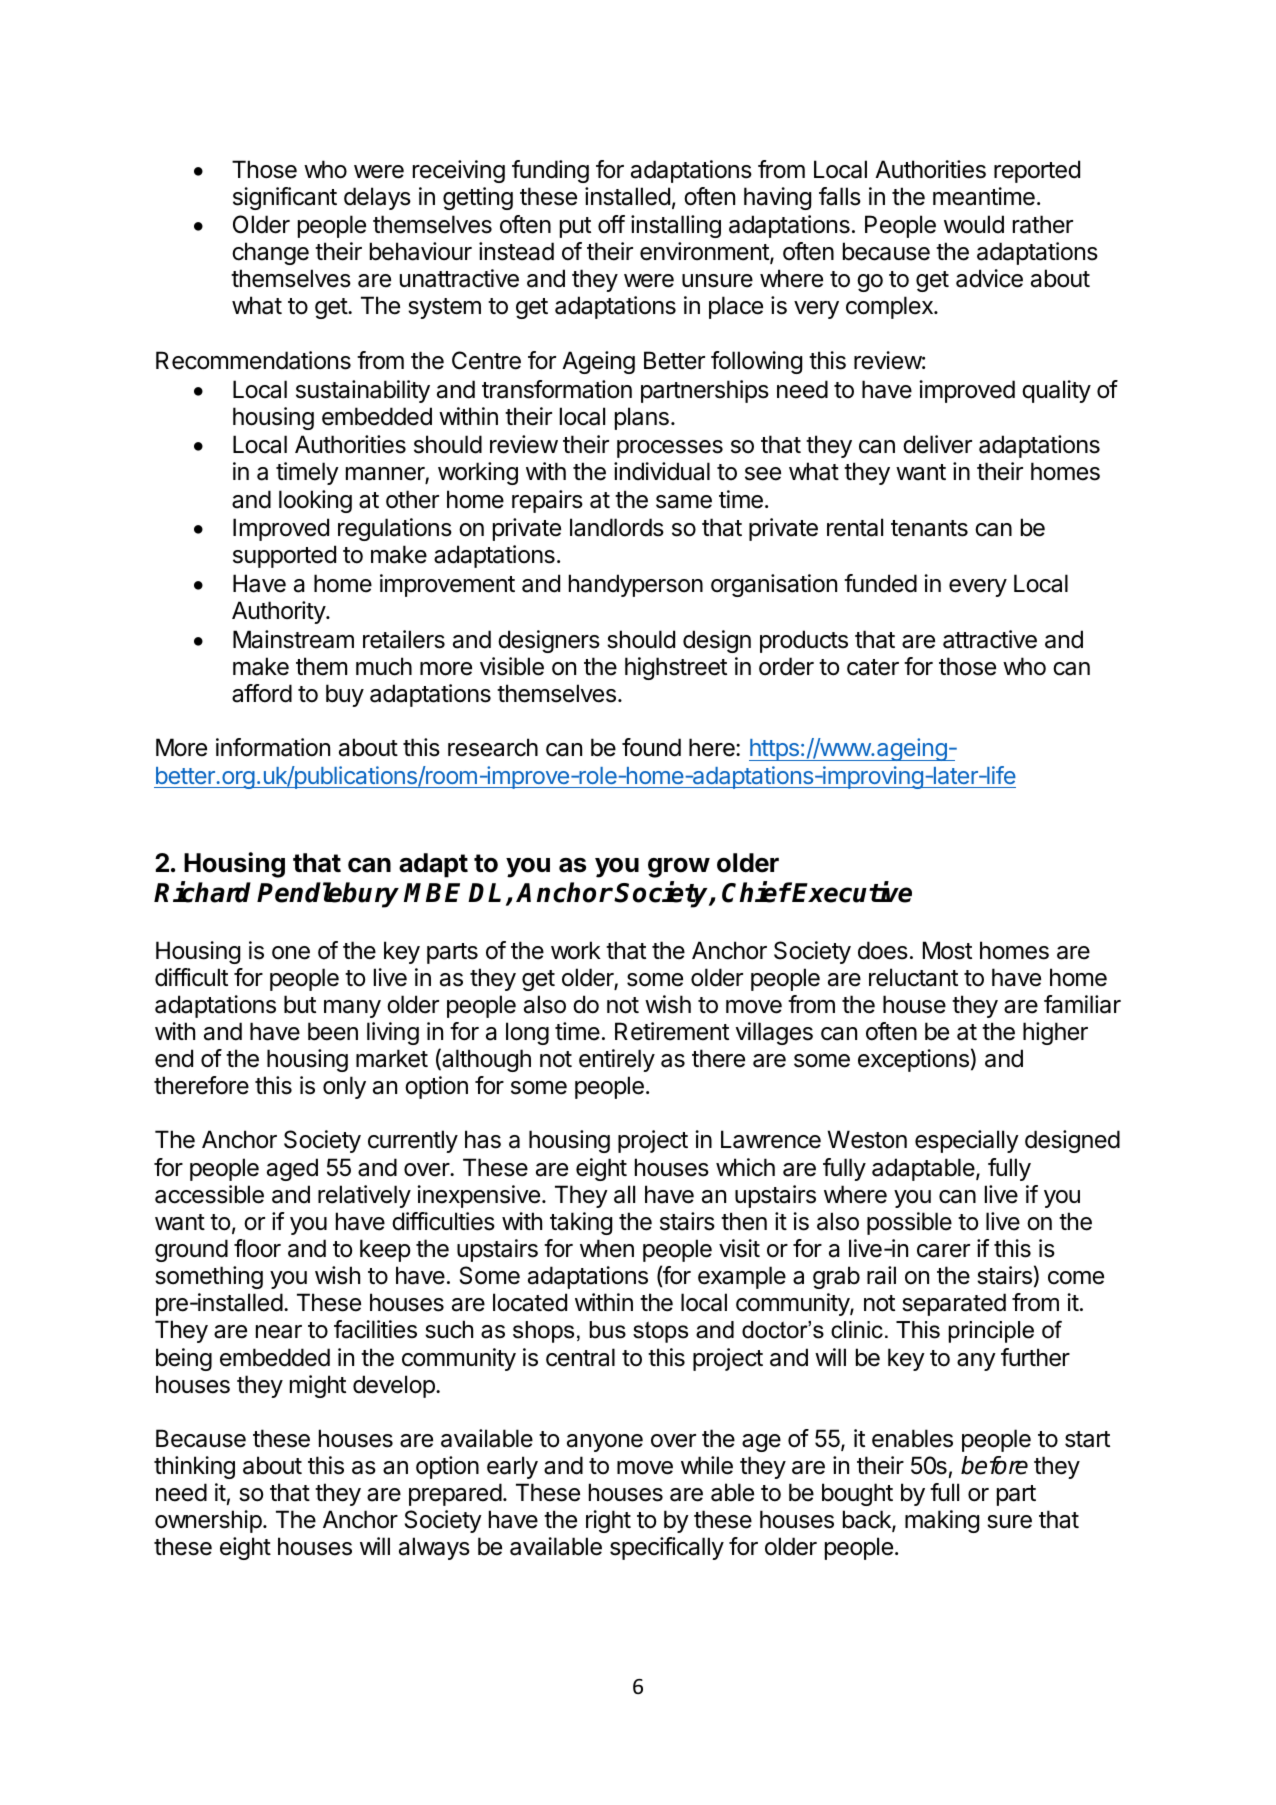 This screenshot has width=1276, height=1805. What do you see at coordinates (208, 1521) in the screenshot?
I see `ownership` at bounding box center [208, 1521].
